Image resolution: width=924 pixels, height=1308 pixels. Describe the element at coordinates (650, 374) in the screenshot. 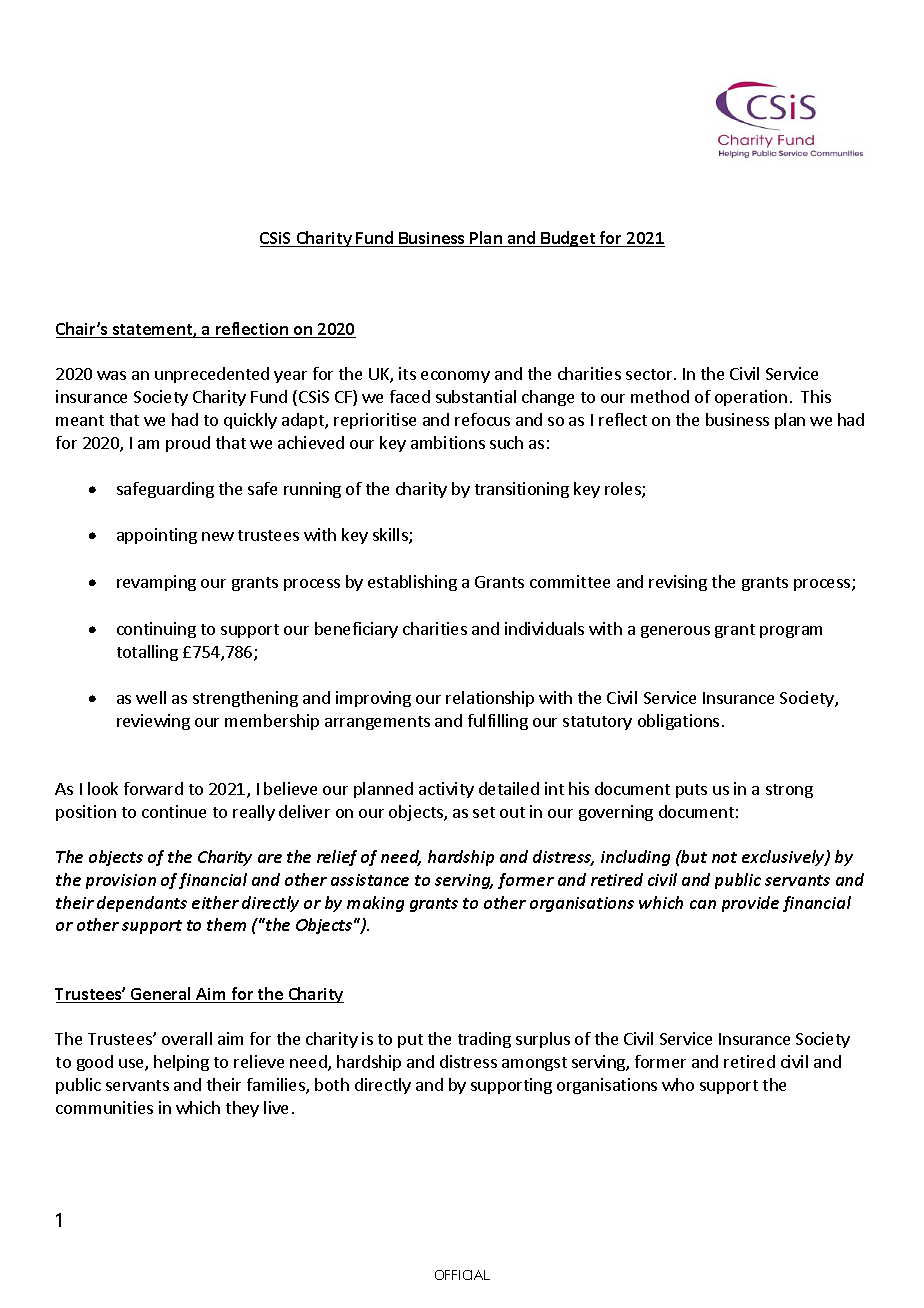

I see `sector` at that location.
